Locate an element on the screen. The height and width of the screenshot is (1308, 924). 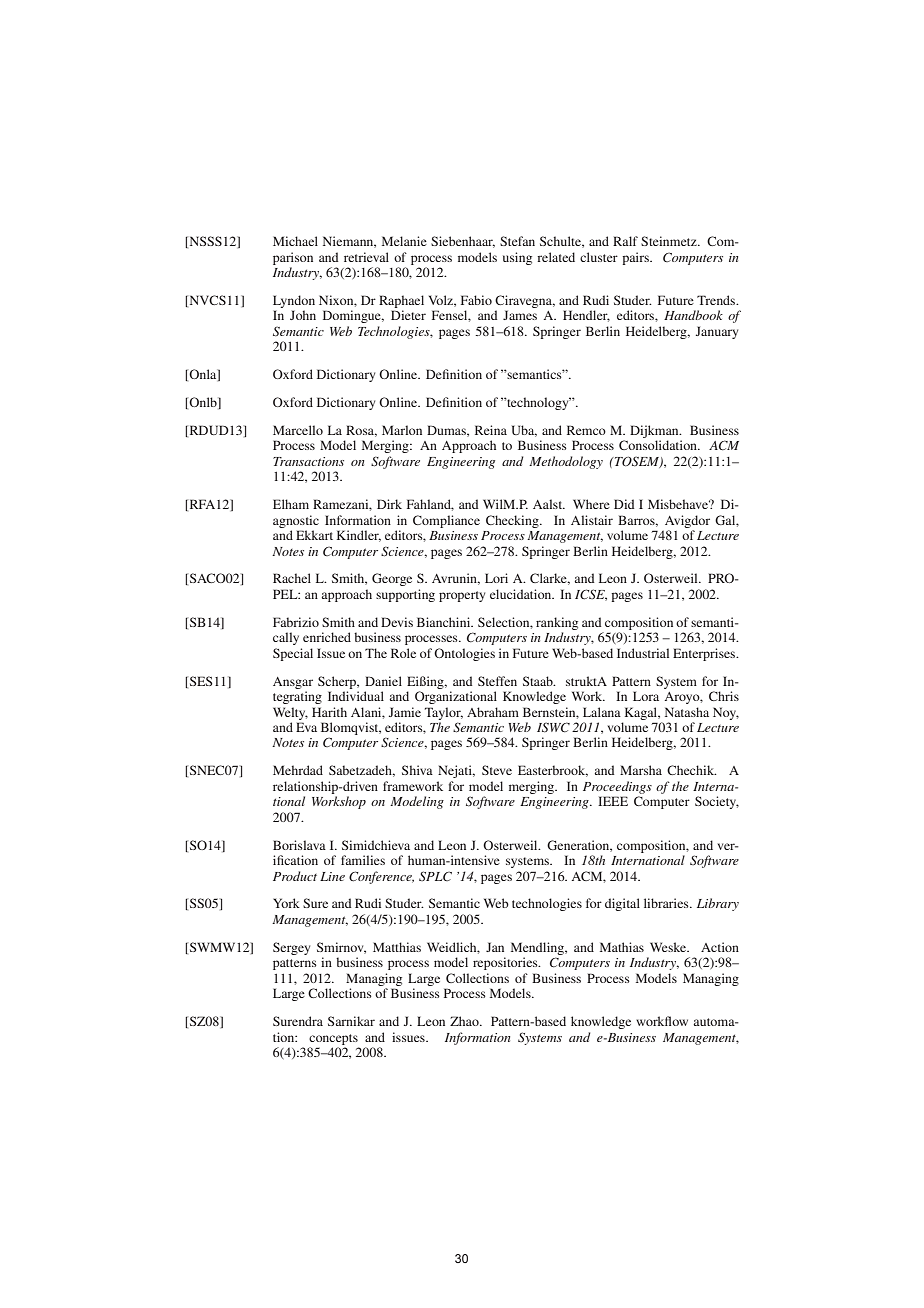
repositories is located at coordinates (506, 963).
